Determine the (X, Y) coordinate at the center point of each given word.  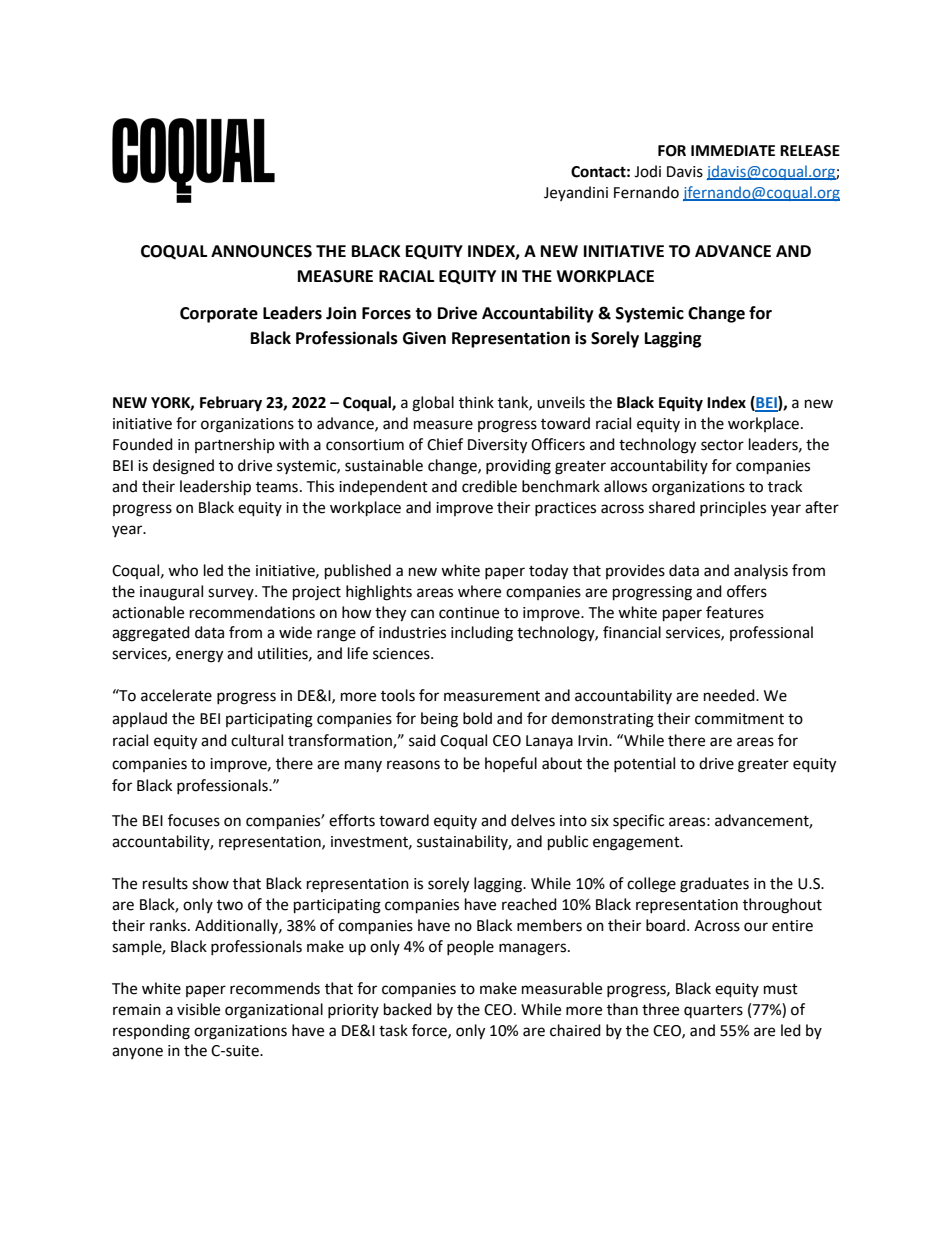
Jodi (647, 171)
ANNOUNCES (261, 251)
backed (408, 1009)
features (735, 612)
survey (232, 594)
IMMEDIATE (733, 150)
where (479, 591)
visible (198, 1009)
